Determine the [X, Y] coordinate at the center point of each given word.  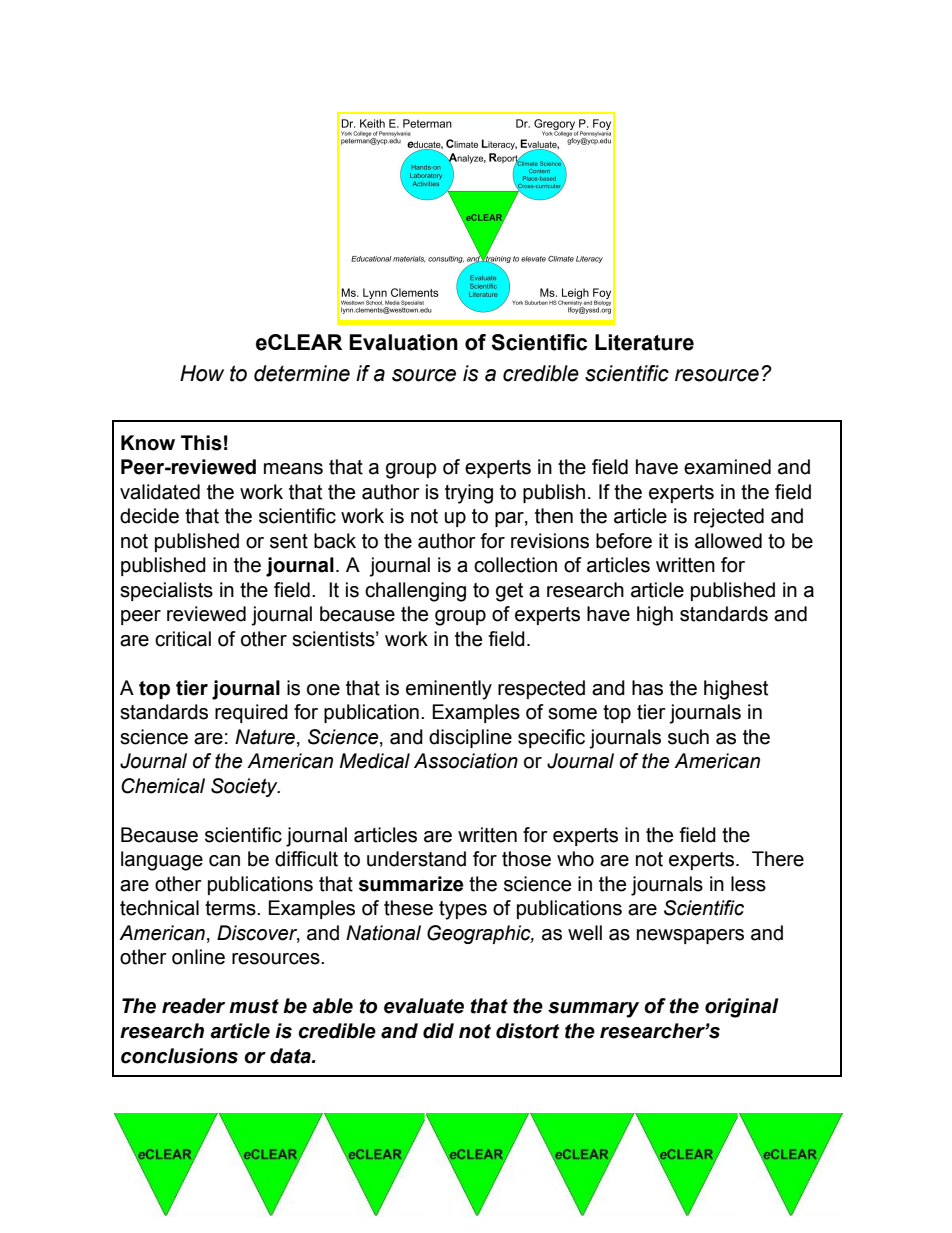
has [647, 688]
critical [183, 639]
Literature [644, 342]
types [463, 910]
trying [469, 494]
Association [466, 761]
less [748, 884]
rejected [729, 518]
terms [231, 908]
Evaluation [403, 342]
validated [160, 492]
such [688, 737]
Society [245, 787]
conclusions [179, 1056]
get [509, 592]
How [202, 373]
